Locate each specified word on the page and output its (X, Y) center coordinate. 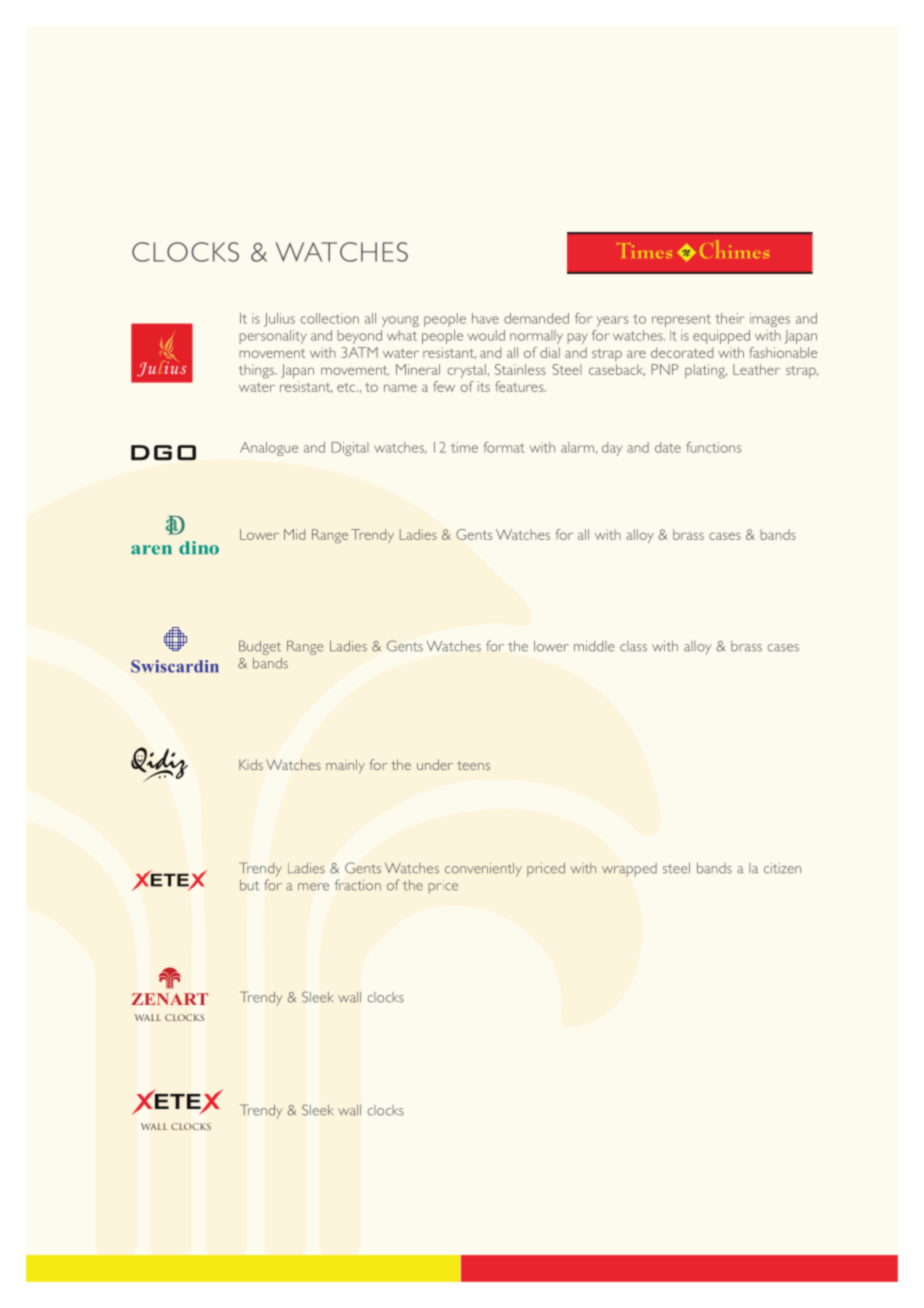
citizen (782, 868)
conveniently (483, 870)
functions (713, 447)
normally (536, 337)
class (633, 646)
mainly (345, 766)
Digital (350, 449)
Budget (260, 647)
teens (473, 765)
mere (313, 887)
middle (594, 646)
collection (330, 318)
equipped (721, 337)
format (504, 447)
